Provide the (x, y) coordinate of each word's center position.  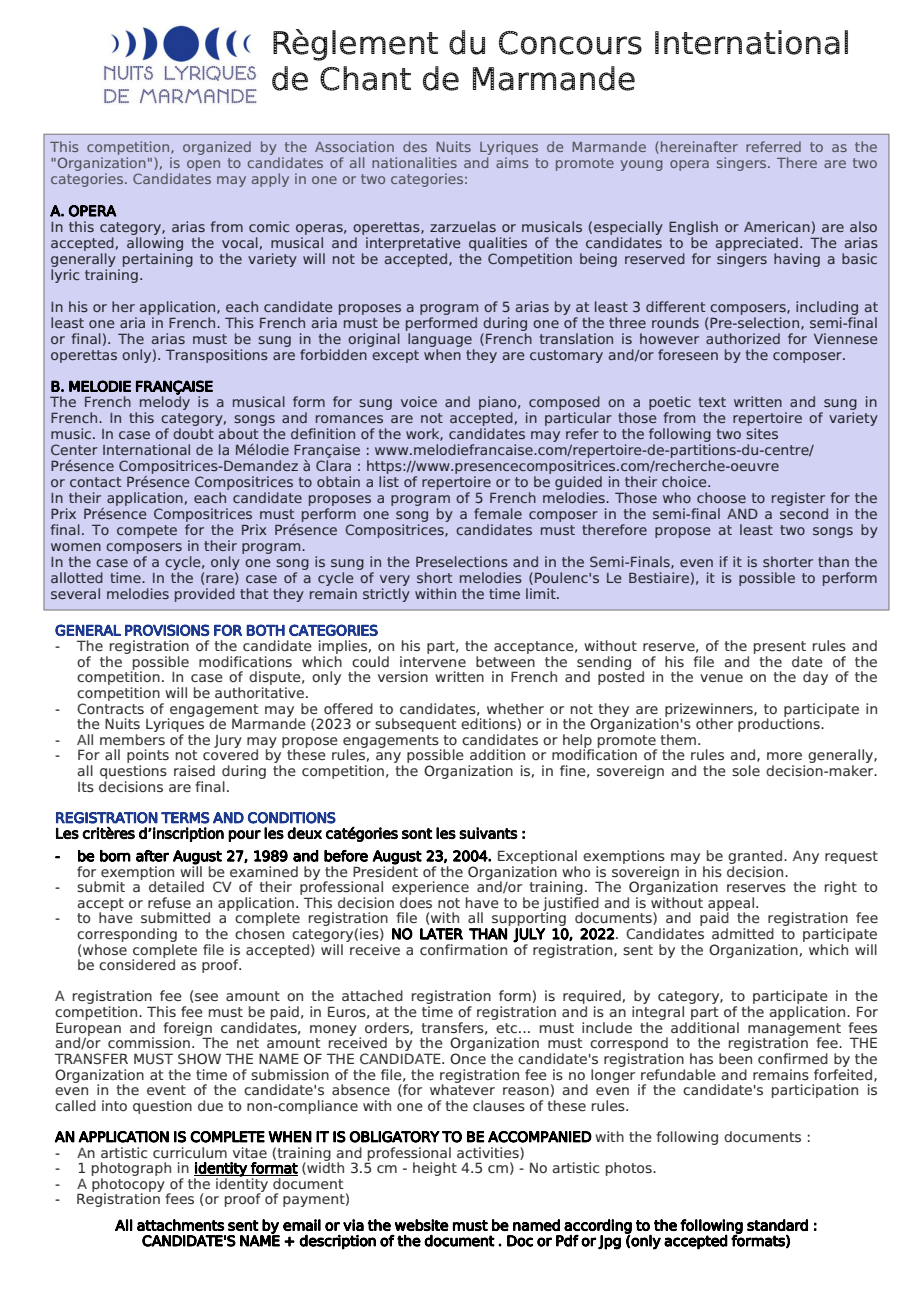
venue (721, 678)
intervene (433, 662)
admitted (743, 933)
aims (512, 162)
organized (217, 148)
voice (419, 401)
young (641, 165)
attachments (180, 1225)
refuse (169, 903)
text (712, 402)
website (422, 1225)
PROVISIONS (167, 630)
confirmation (463, 950)
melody (165, 403)
